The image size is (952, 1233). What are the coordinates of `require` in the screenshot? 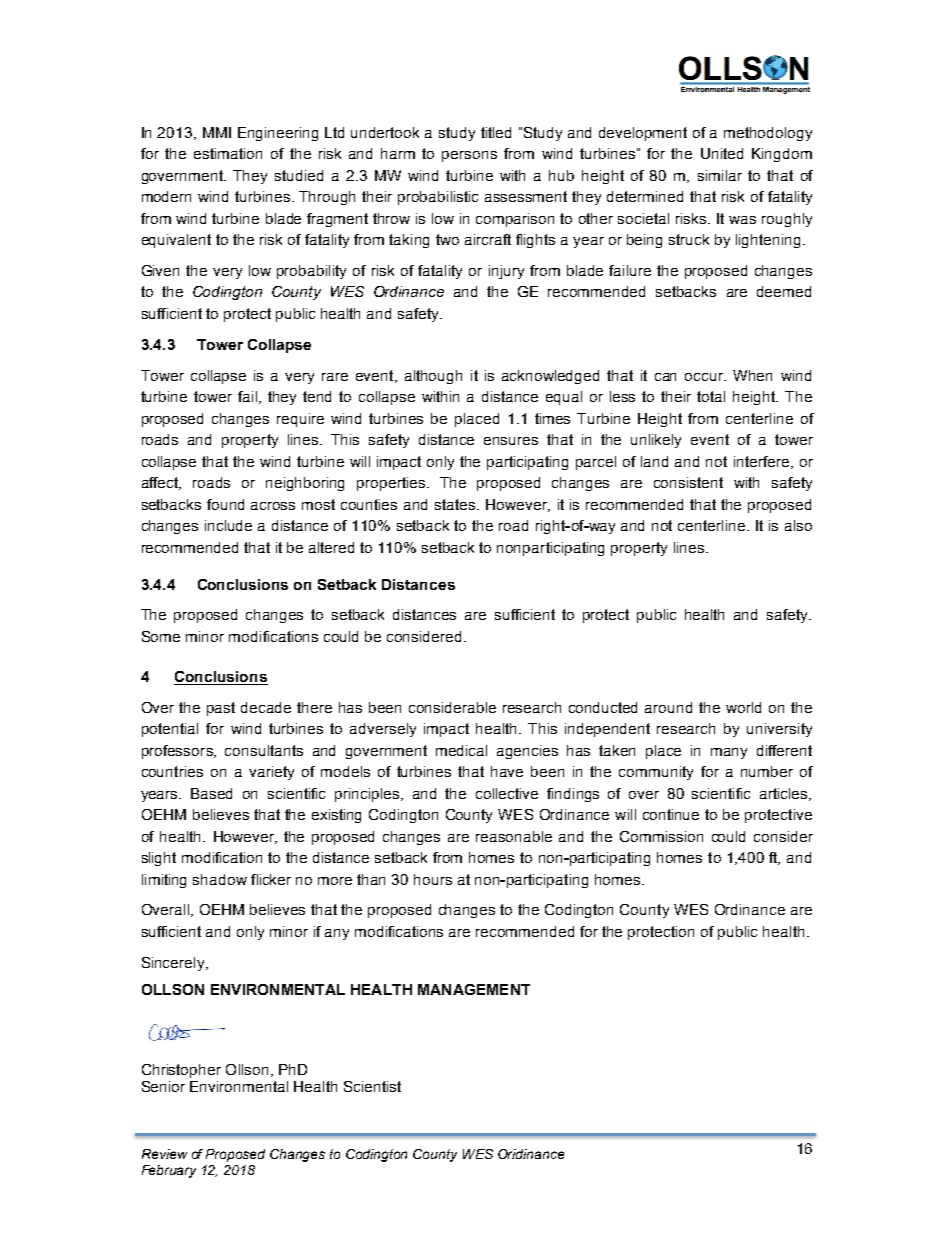 It's located at (300, 420).
